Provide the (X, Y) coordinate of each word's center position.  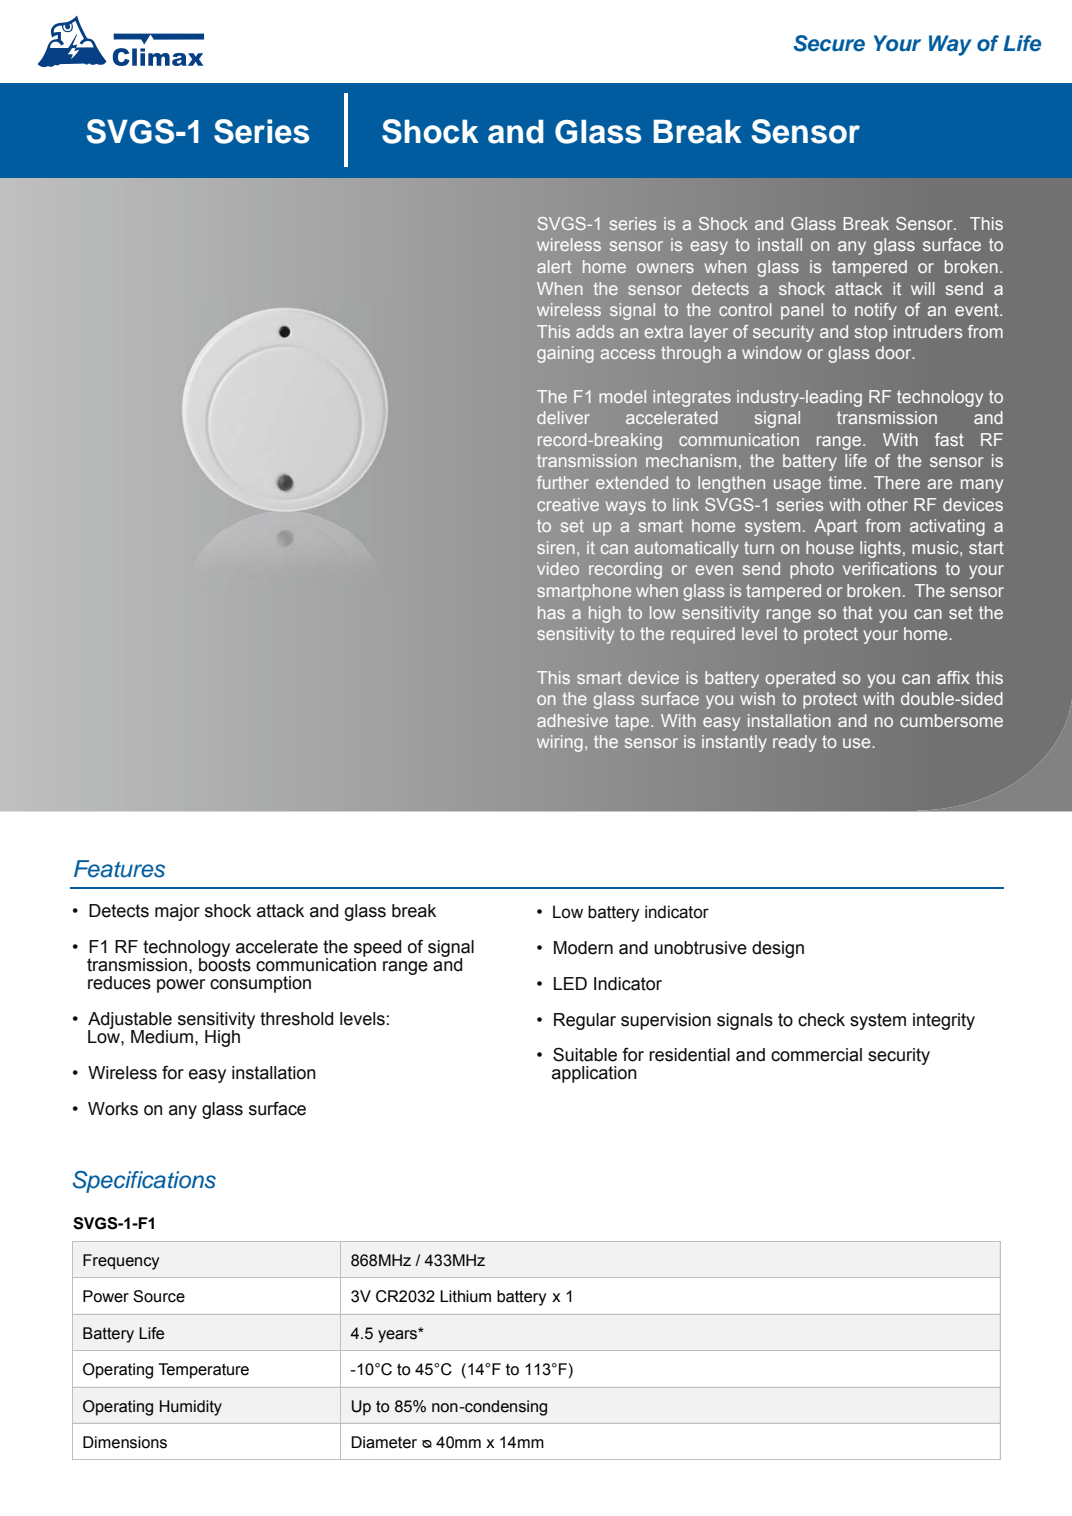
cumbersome (951, 720)
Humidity (191, 1408)
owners (665, 268)
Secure (829, 43)
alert (554, 266)
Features (119, 869)
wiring (560, 743)
